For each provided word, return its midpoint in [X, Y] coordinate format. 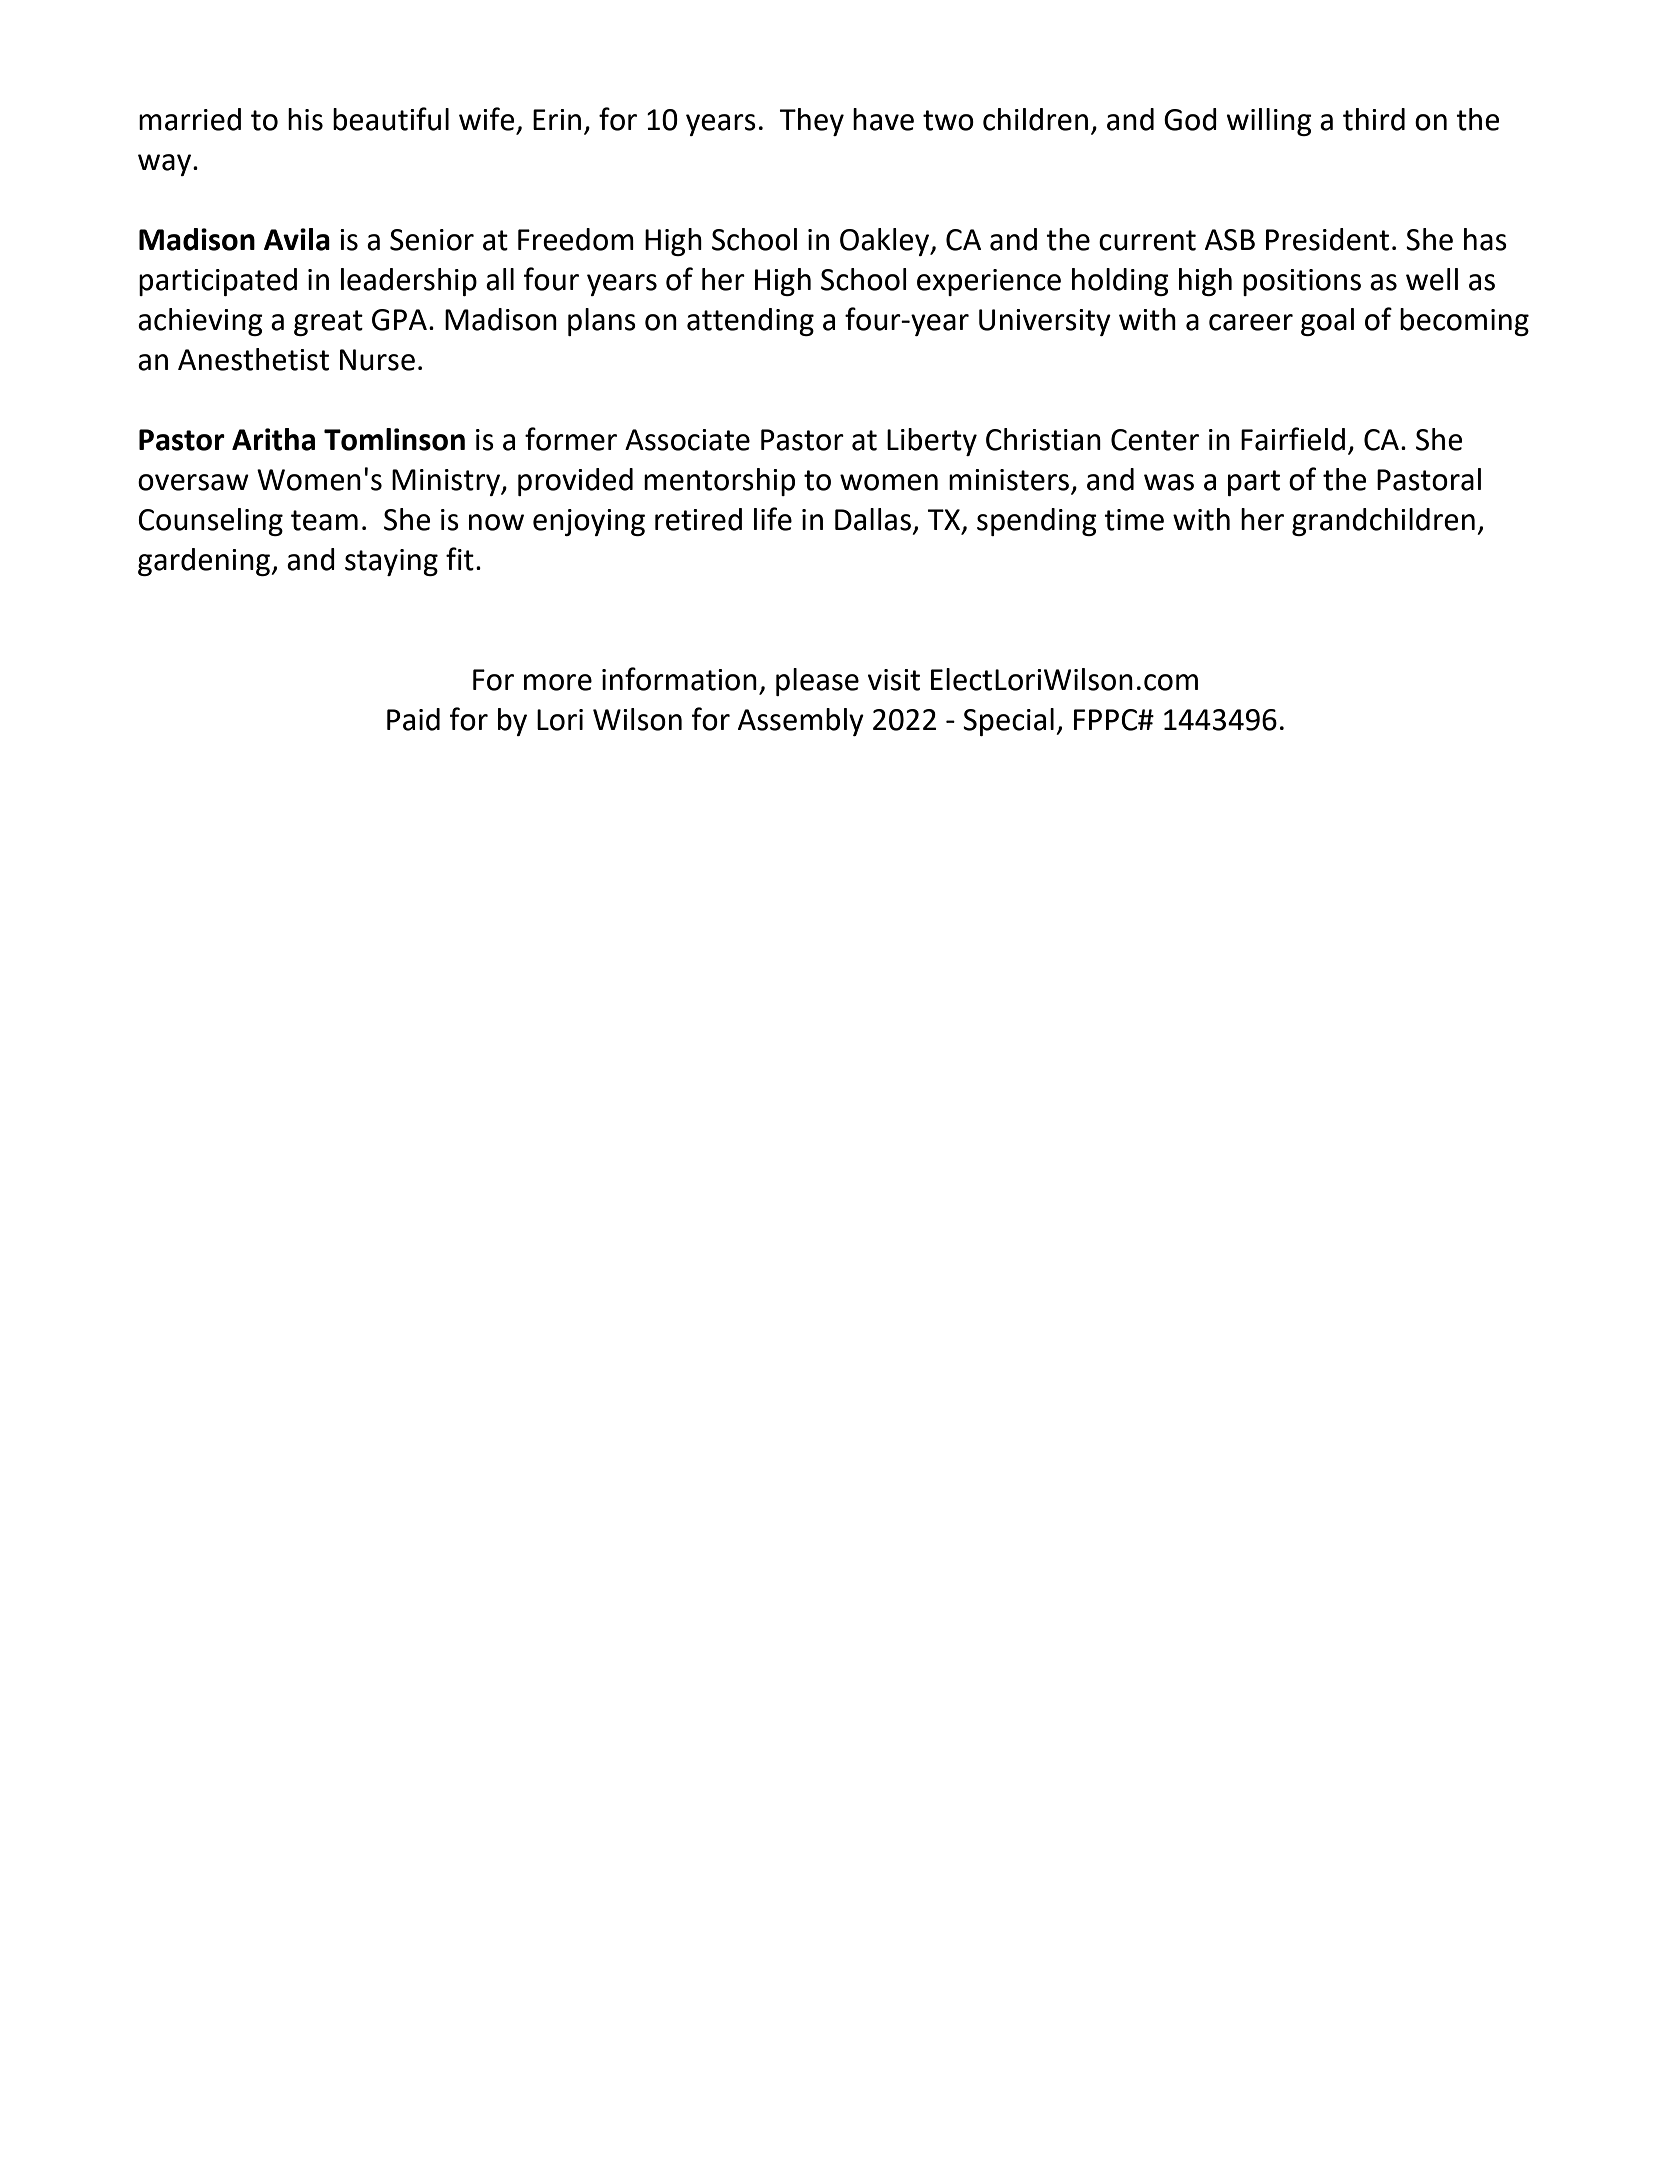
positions [1302, 282]
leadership [409, 282]
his [305, 119]
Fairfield [1293, 439]
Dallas [873, 519]
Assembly [801, 722]
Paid [413, 719]
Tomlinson [394, 439]
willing [1269, 122]
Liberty [932, 442]
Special [1008, 722]
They [811, 122]
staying [391, 562]
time [1134, 520]
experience [989, 282]
